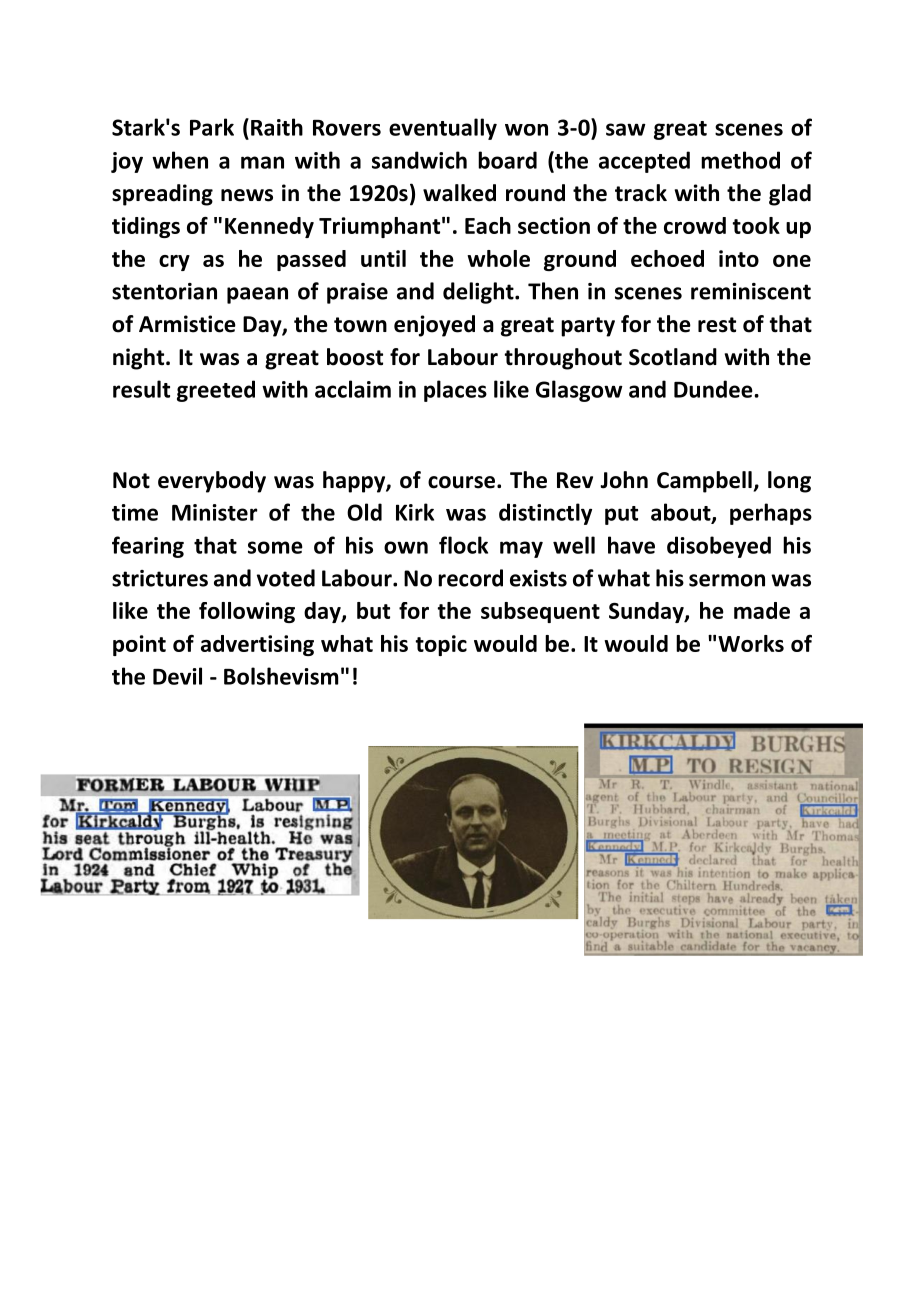 The image size is (924, 1308). I want to click on places, so click(455, 391).
